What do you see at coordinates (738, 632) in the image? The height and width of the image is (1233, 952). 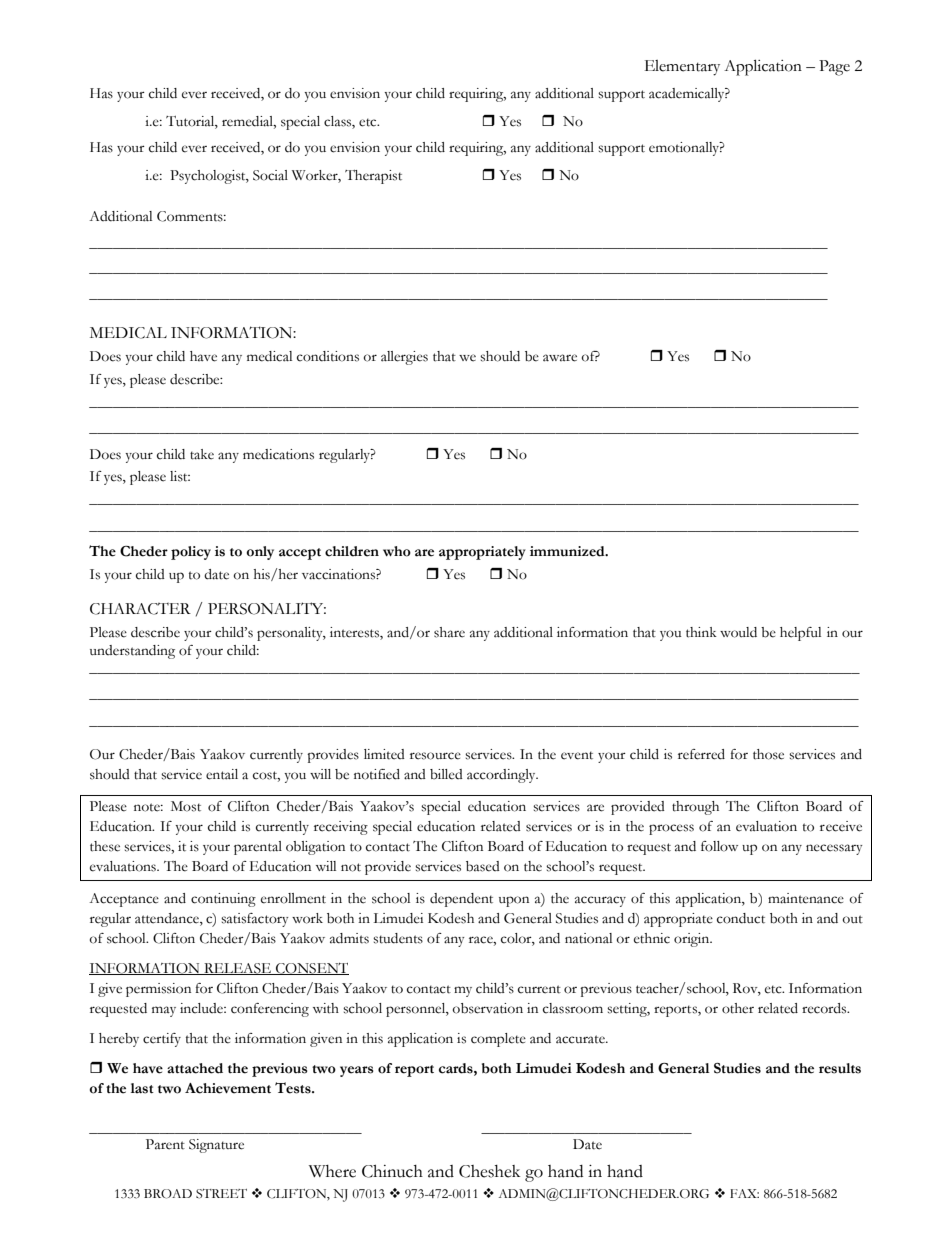 I see `would` at bounding box center [738, 632].
